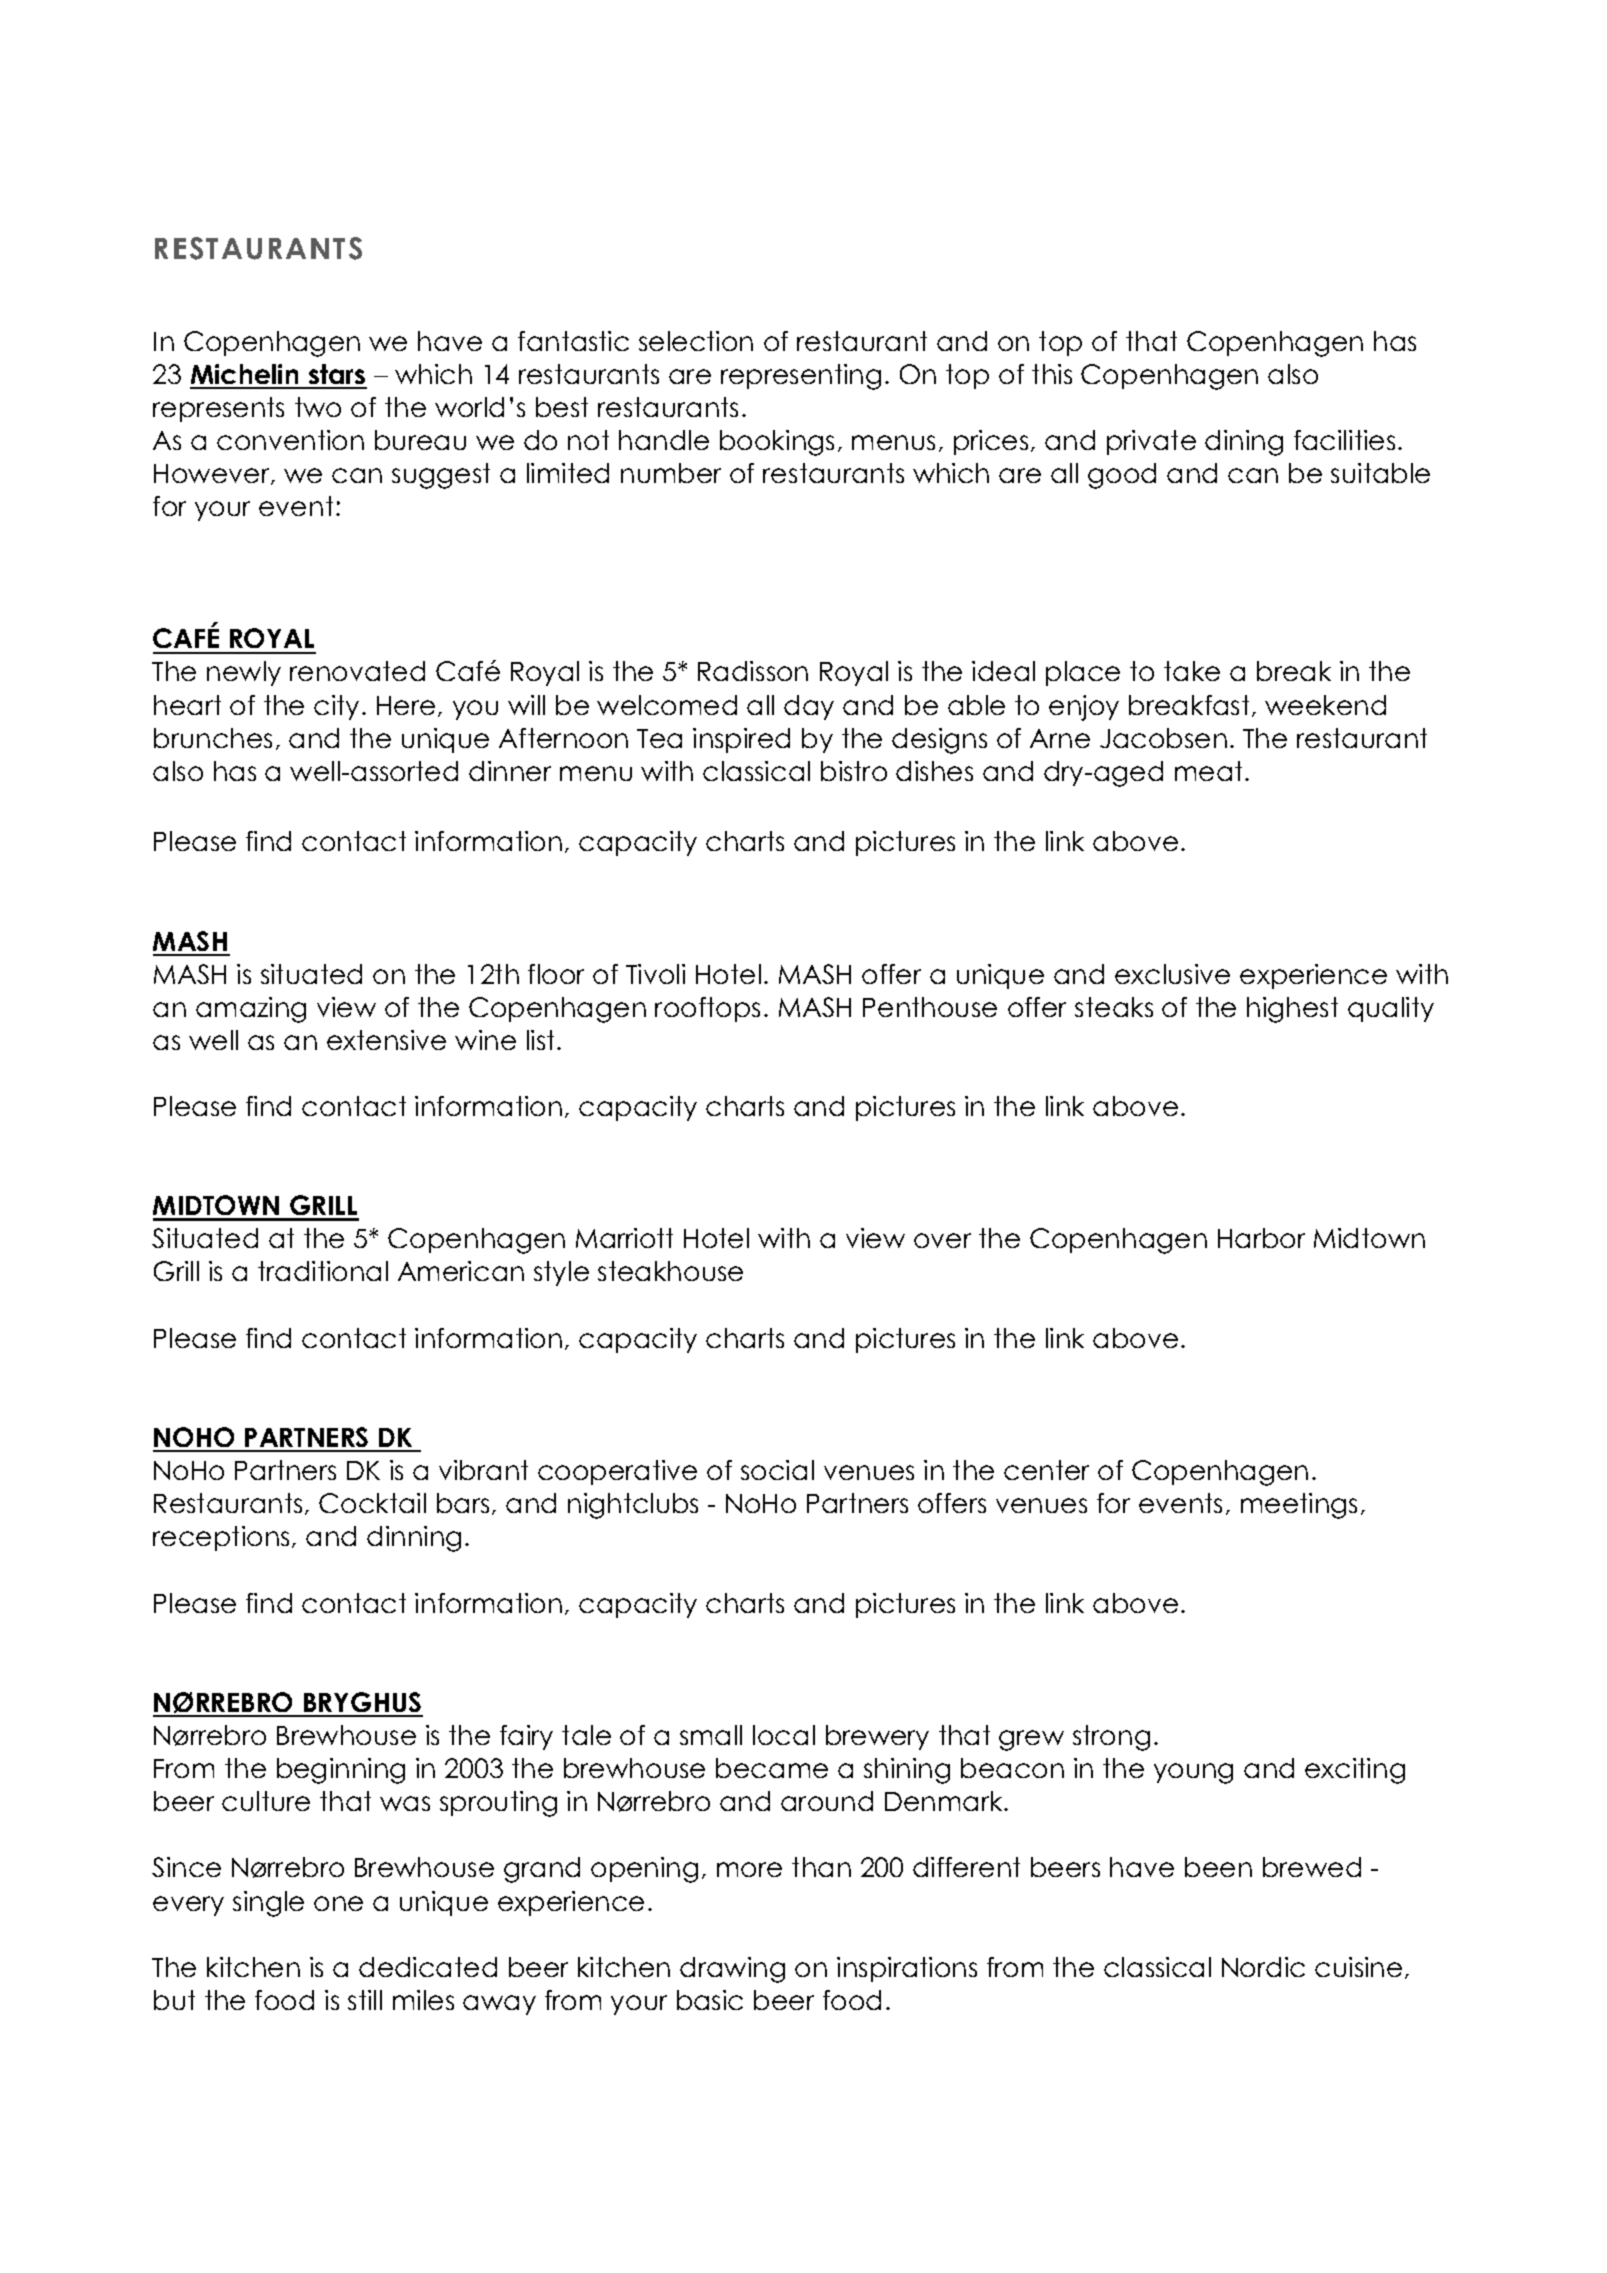  What do you see at coordinates (372, 1503) in the image?
I see `Cocktail` at bounding box center [372, 1503].
